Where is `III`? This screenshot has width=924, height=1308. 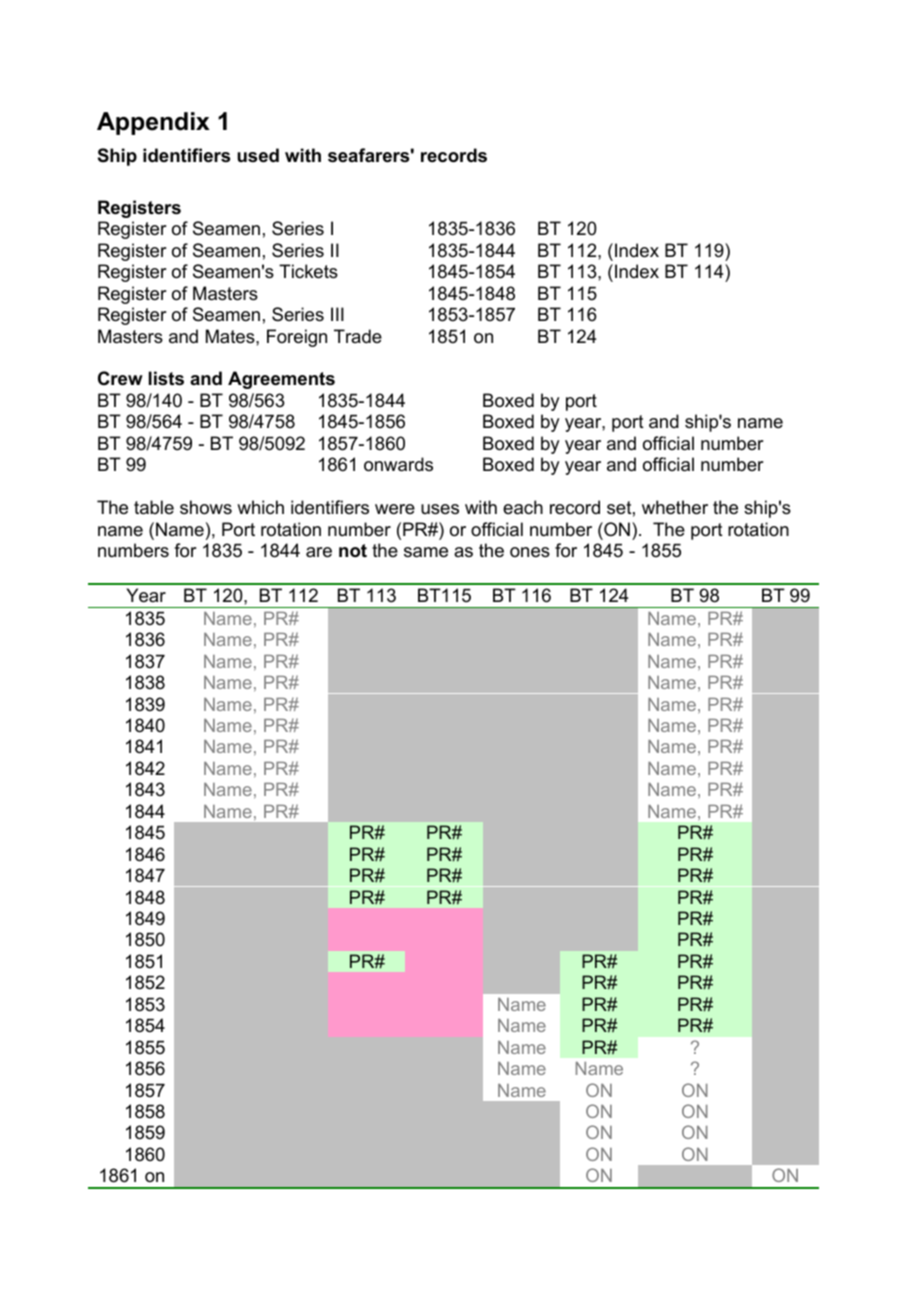
III is located at coordinates (337, 314).
